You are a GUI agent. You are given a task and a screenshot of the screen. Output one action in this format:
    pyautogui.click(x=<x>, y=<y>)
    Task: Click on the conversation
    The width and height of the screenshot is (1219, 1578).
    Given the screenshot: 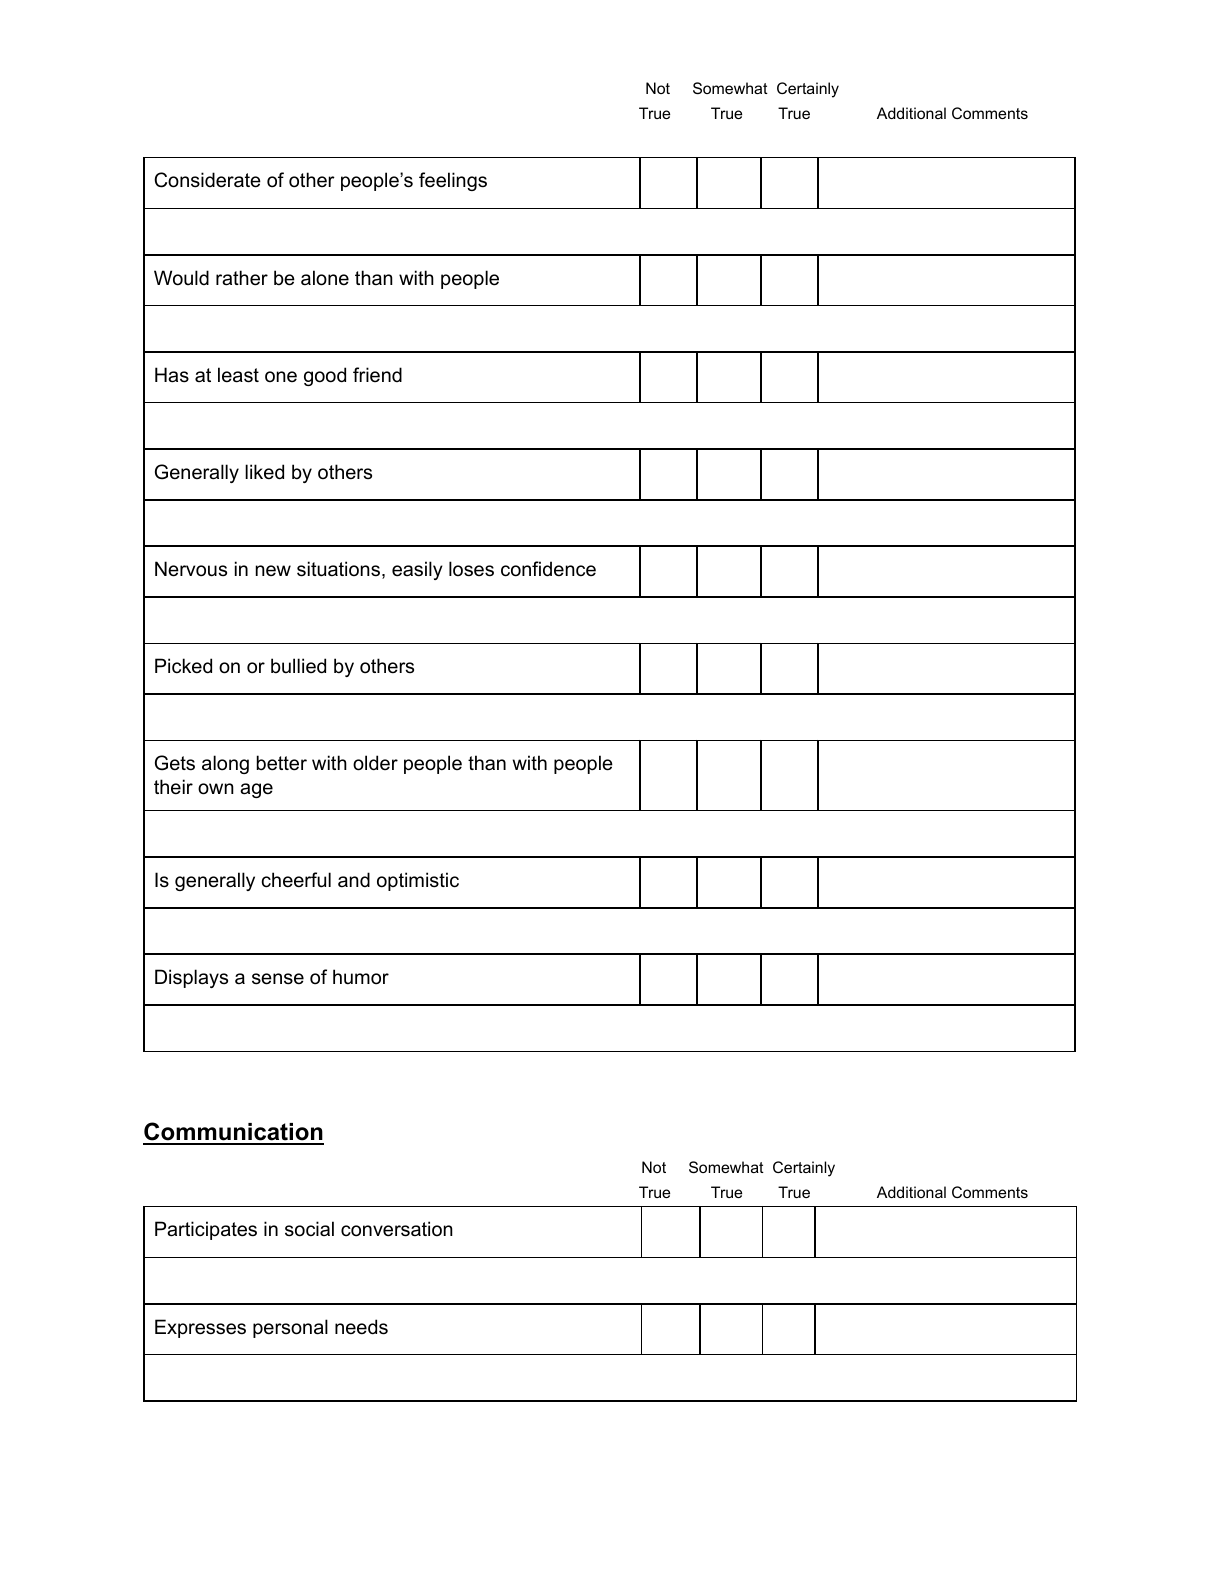 What is the action you would take?
    pyautogui.click(x=397, y=1229)
